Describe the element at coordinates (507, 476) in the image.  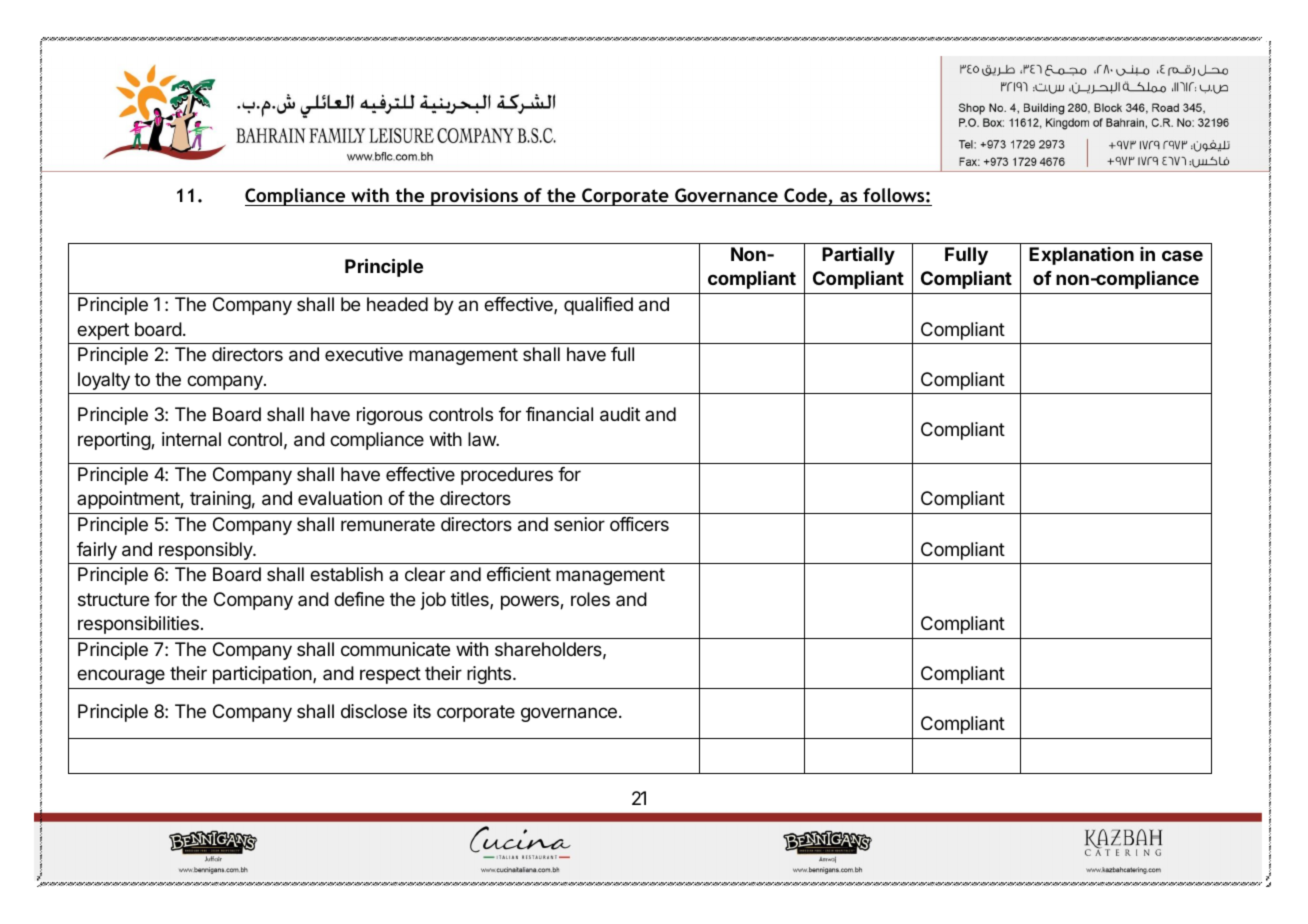
I see `procedures` at that location.
